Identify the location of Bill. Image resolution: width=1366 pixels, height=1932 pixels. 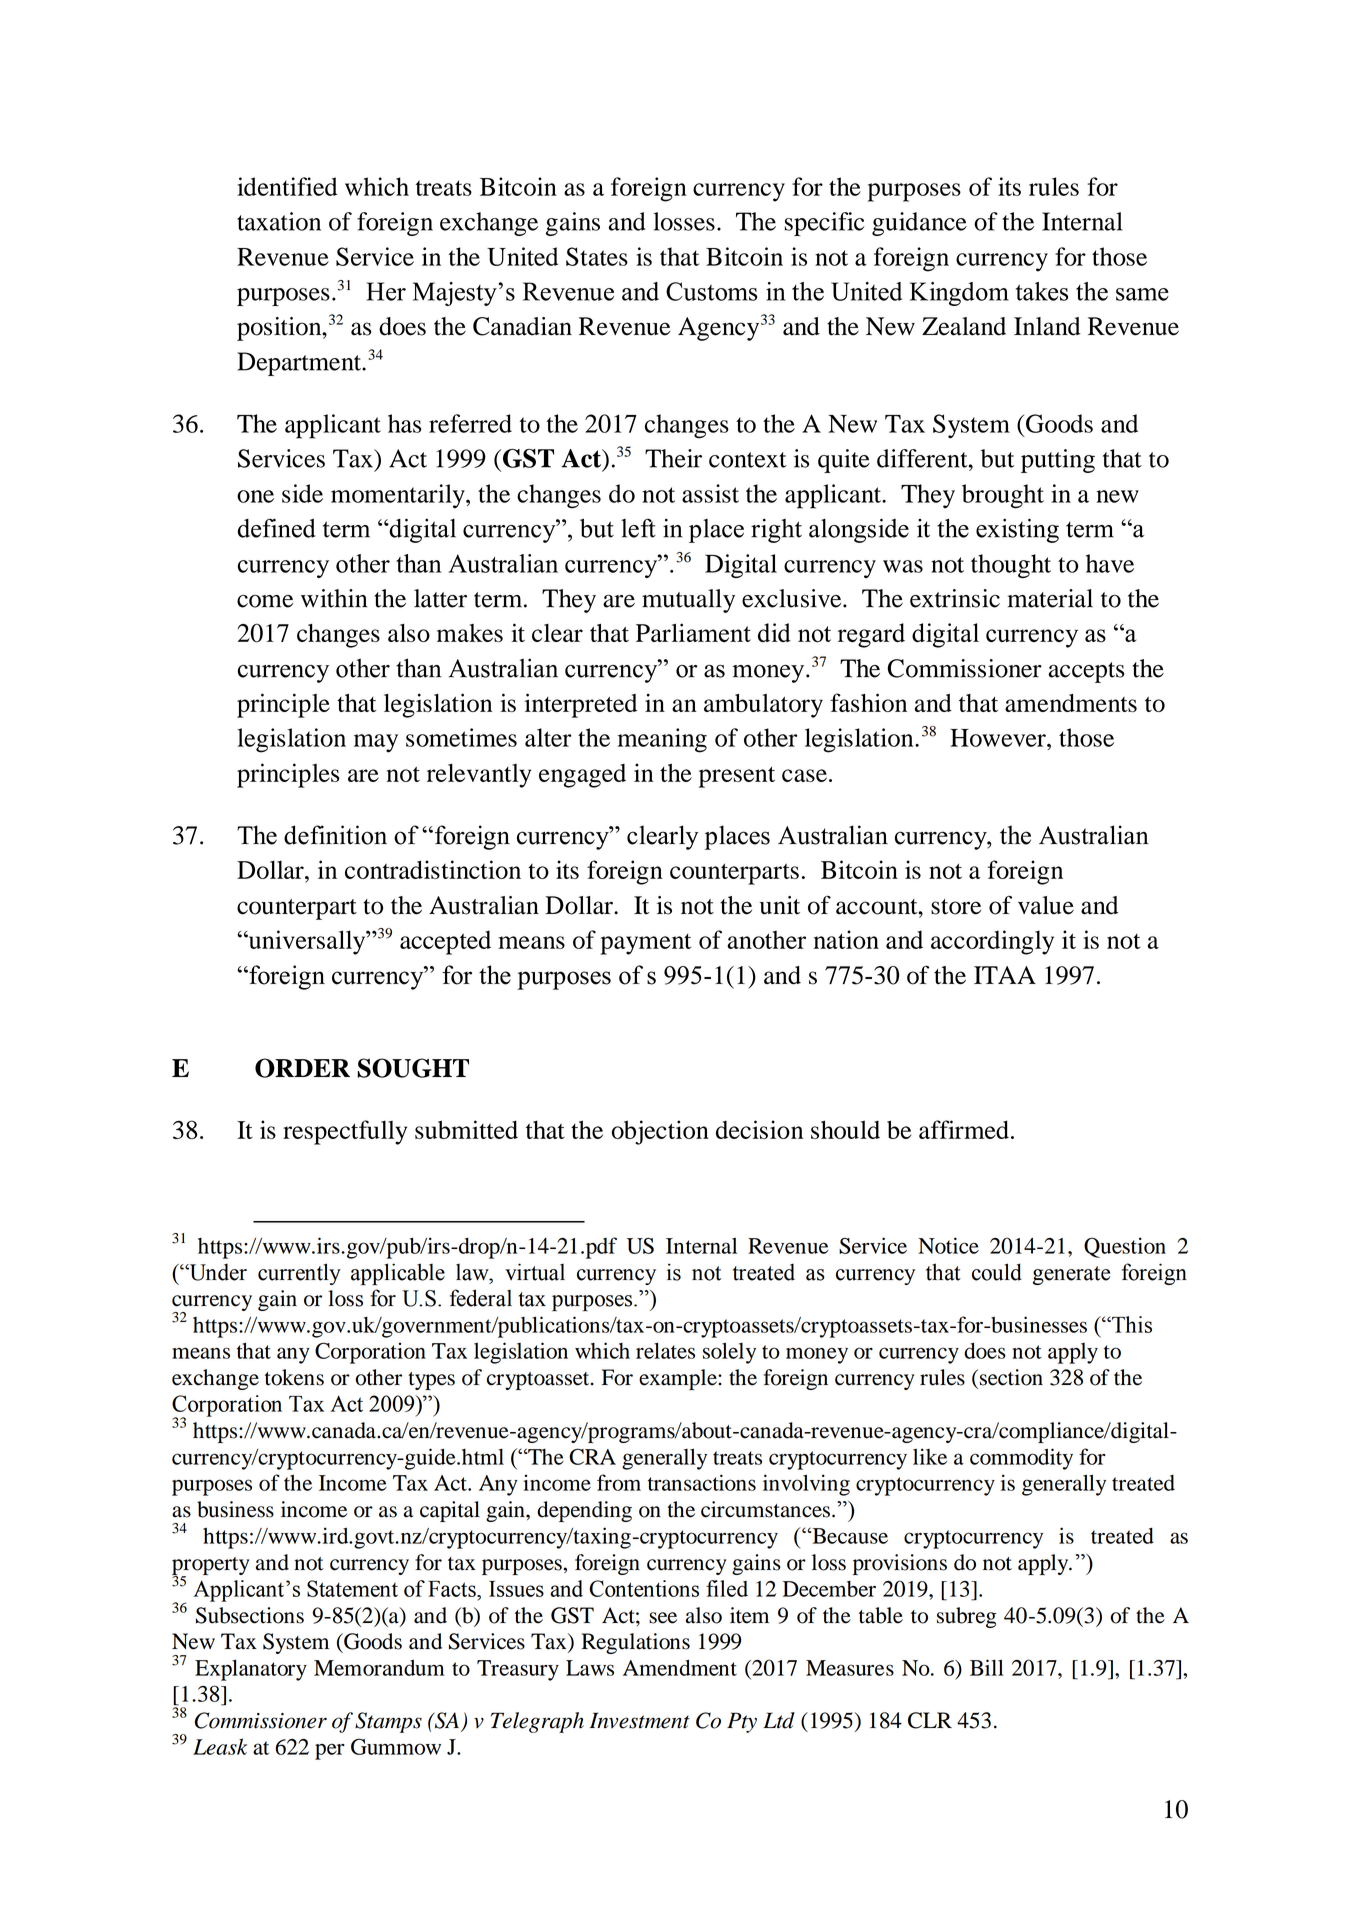
(987, 1667).
